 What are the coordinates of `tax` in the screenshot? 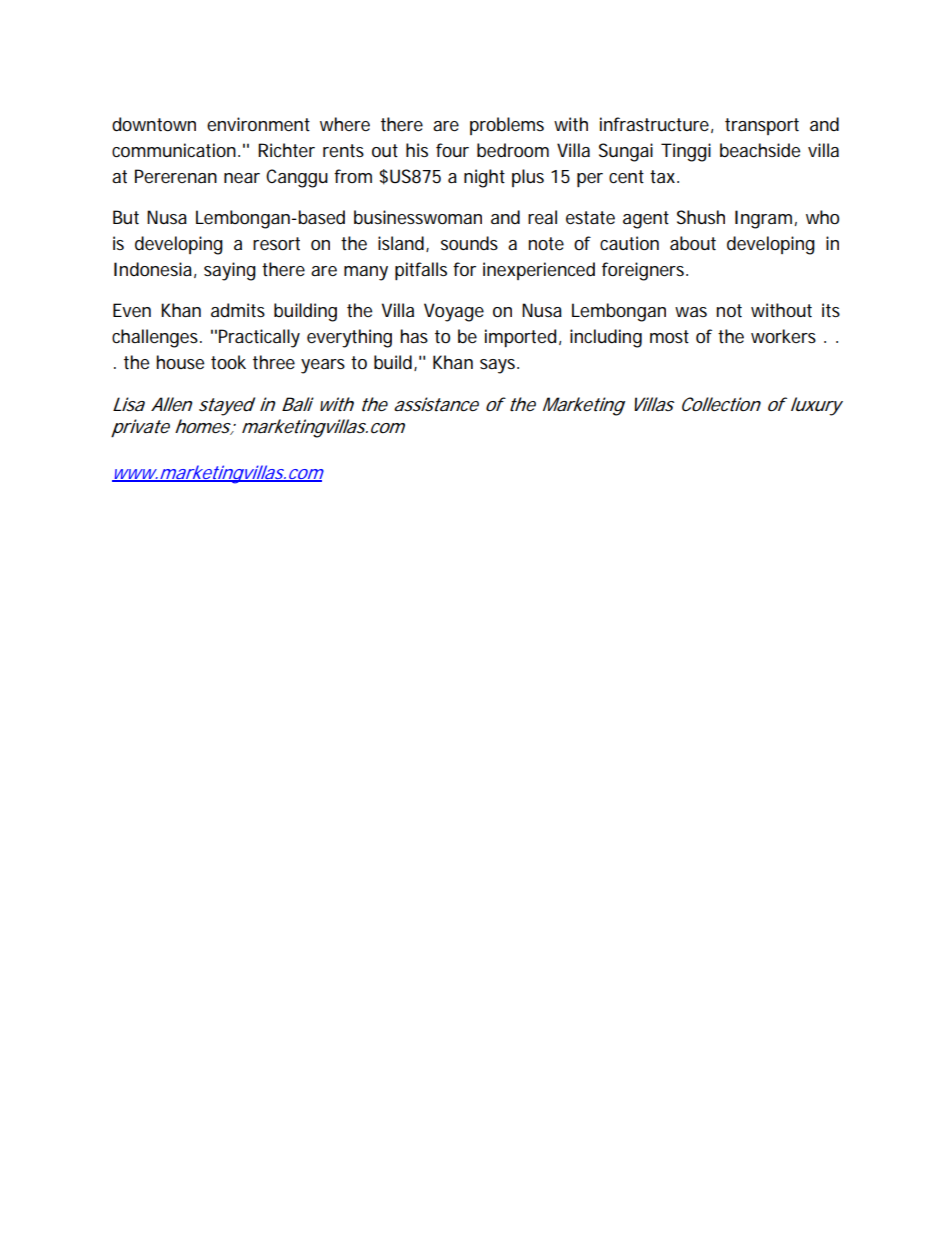 It's located at (664, 176).
